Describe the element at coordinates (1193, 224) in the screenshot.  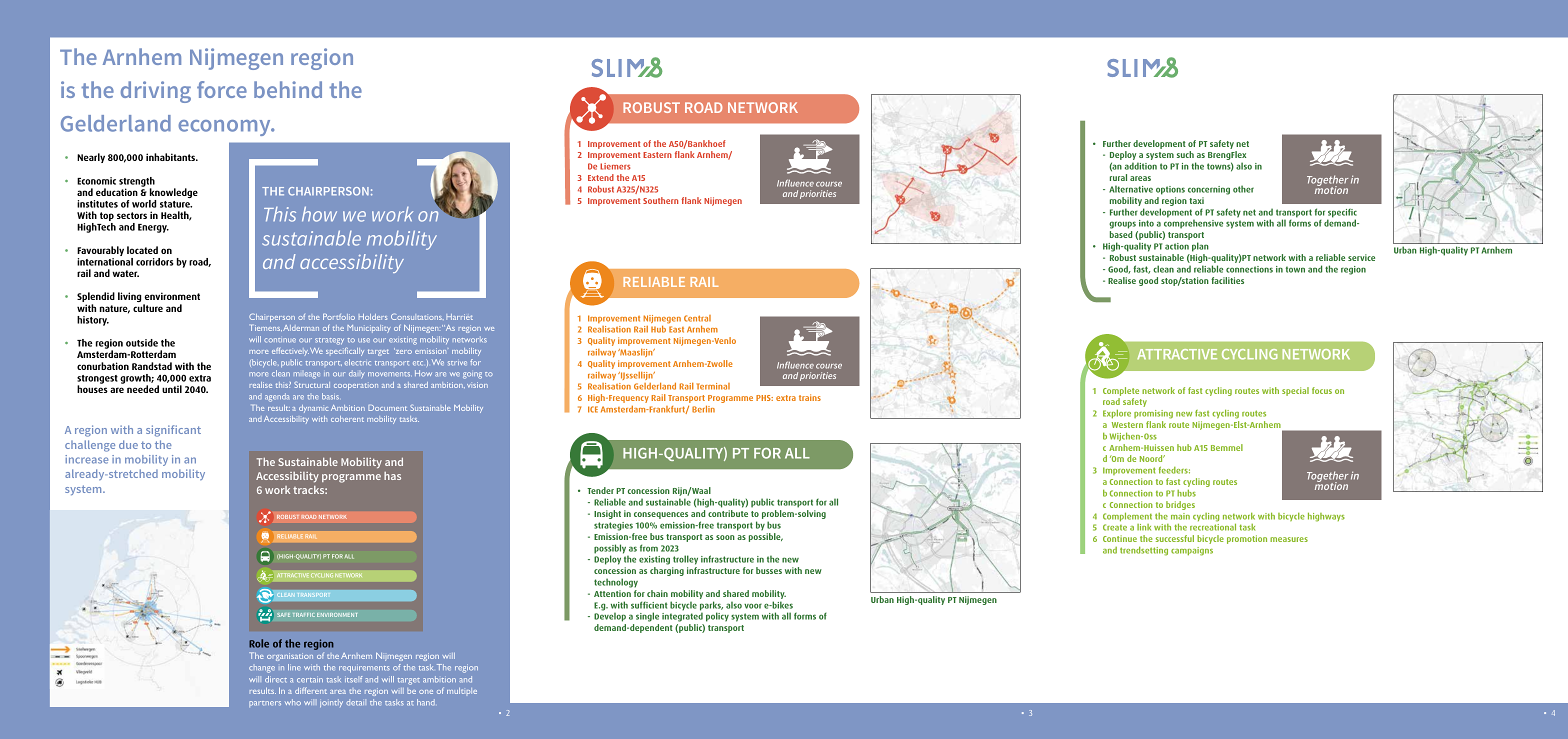
I see `comprehensive` at that location.
